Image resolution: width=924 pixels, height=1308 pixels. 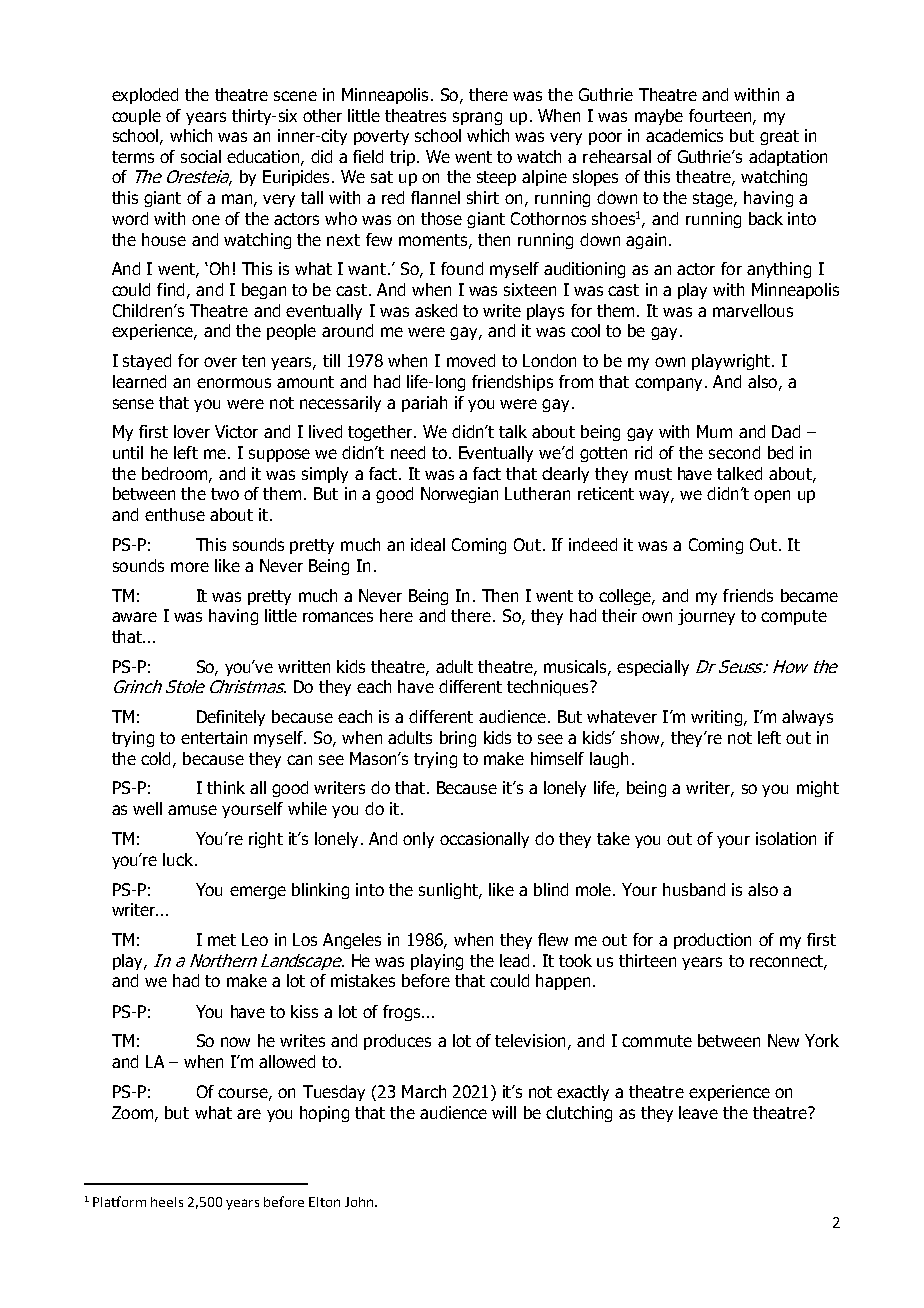 I want to click on amuse, so click(x=192, y=810).
